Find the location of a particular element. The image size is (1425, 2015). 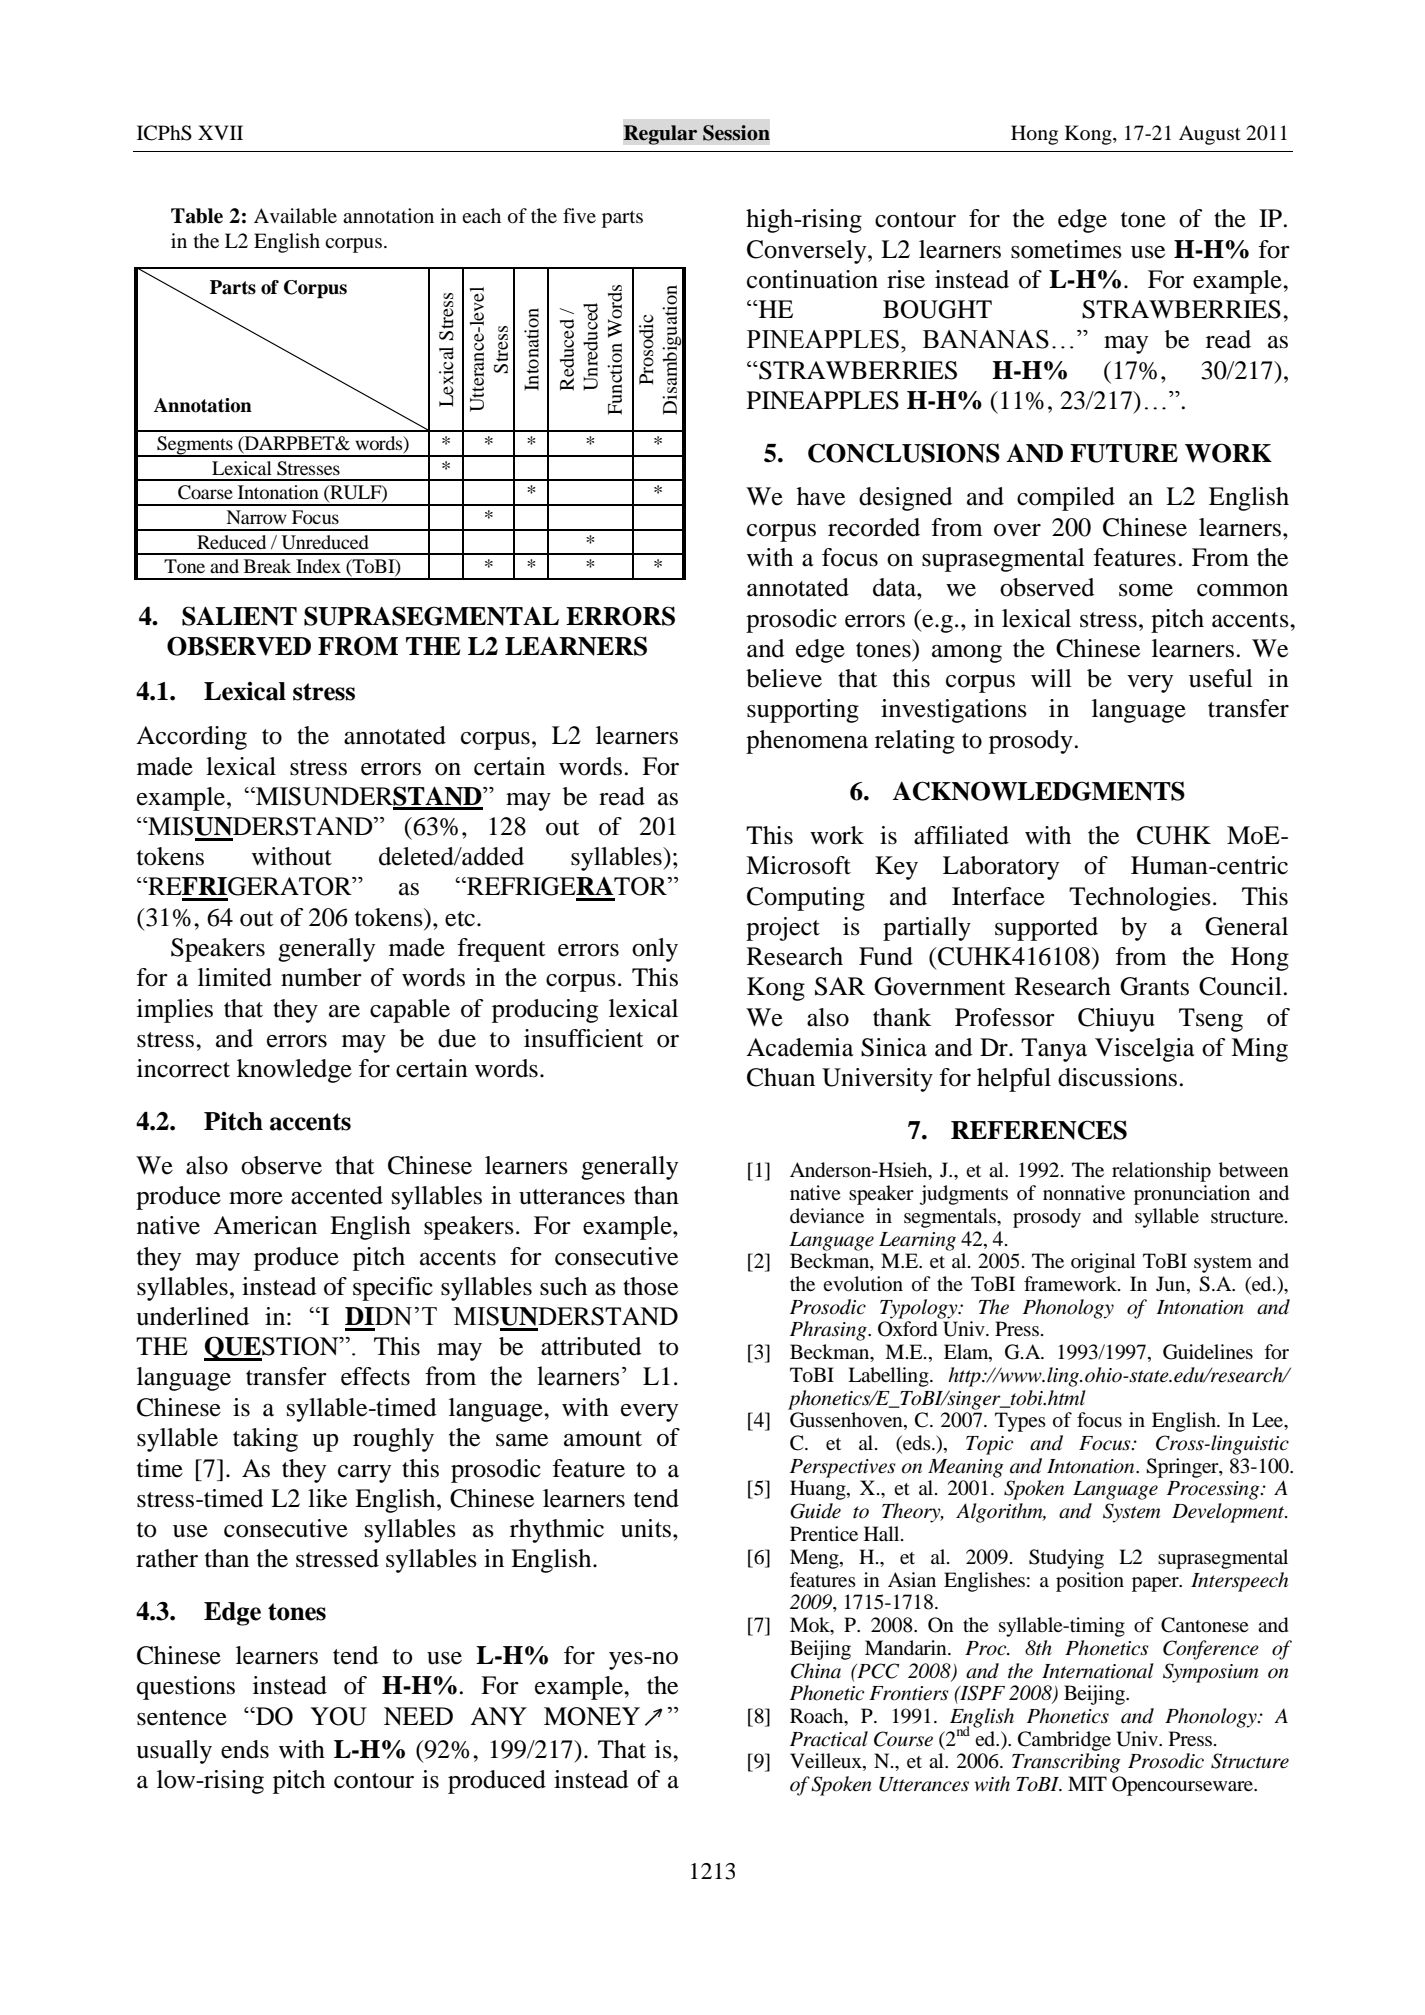

have is located at coordinates (821, 496).
